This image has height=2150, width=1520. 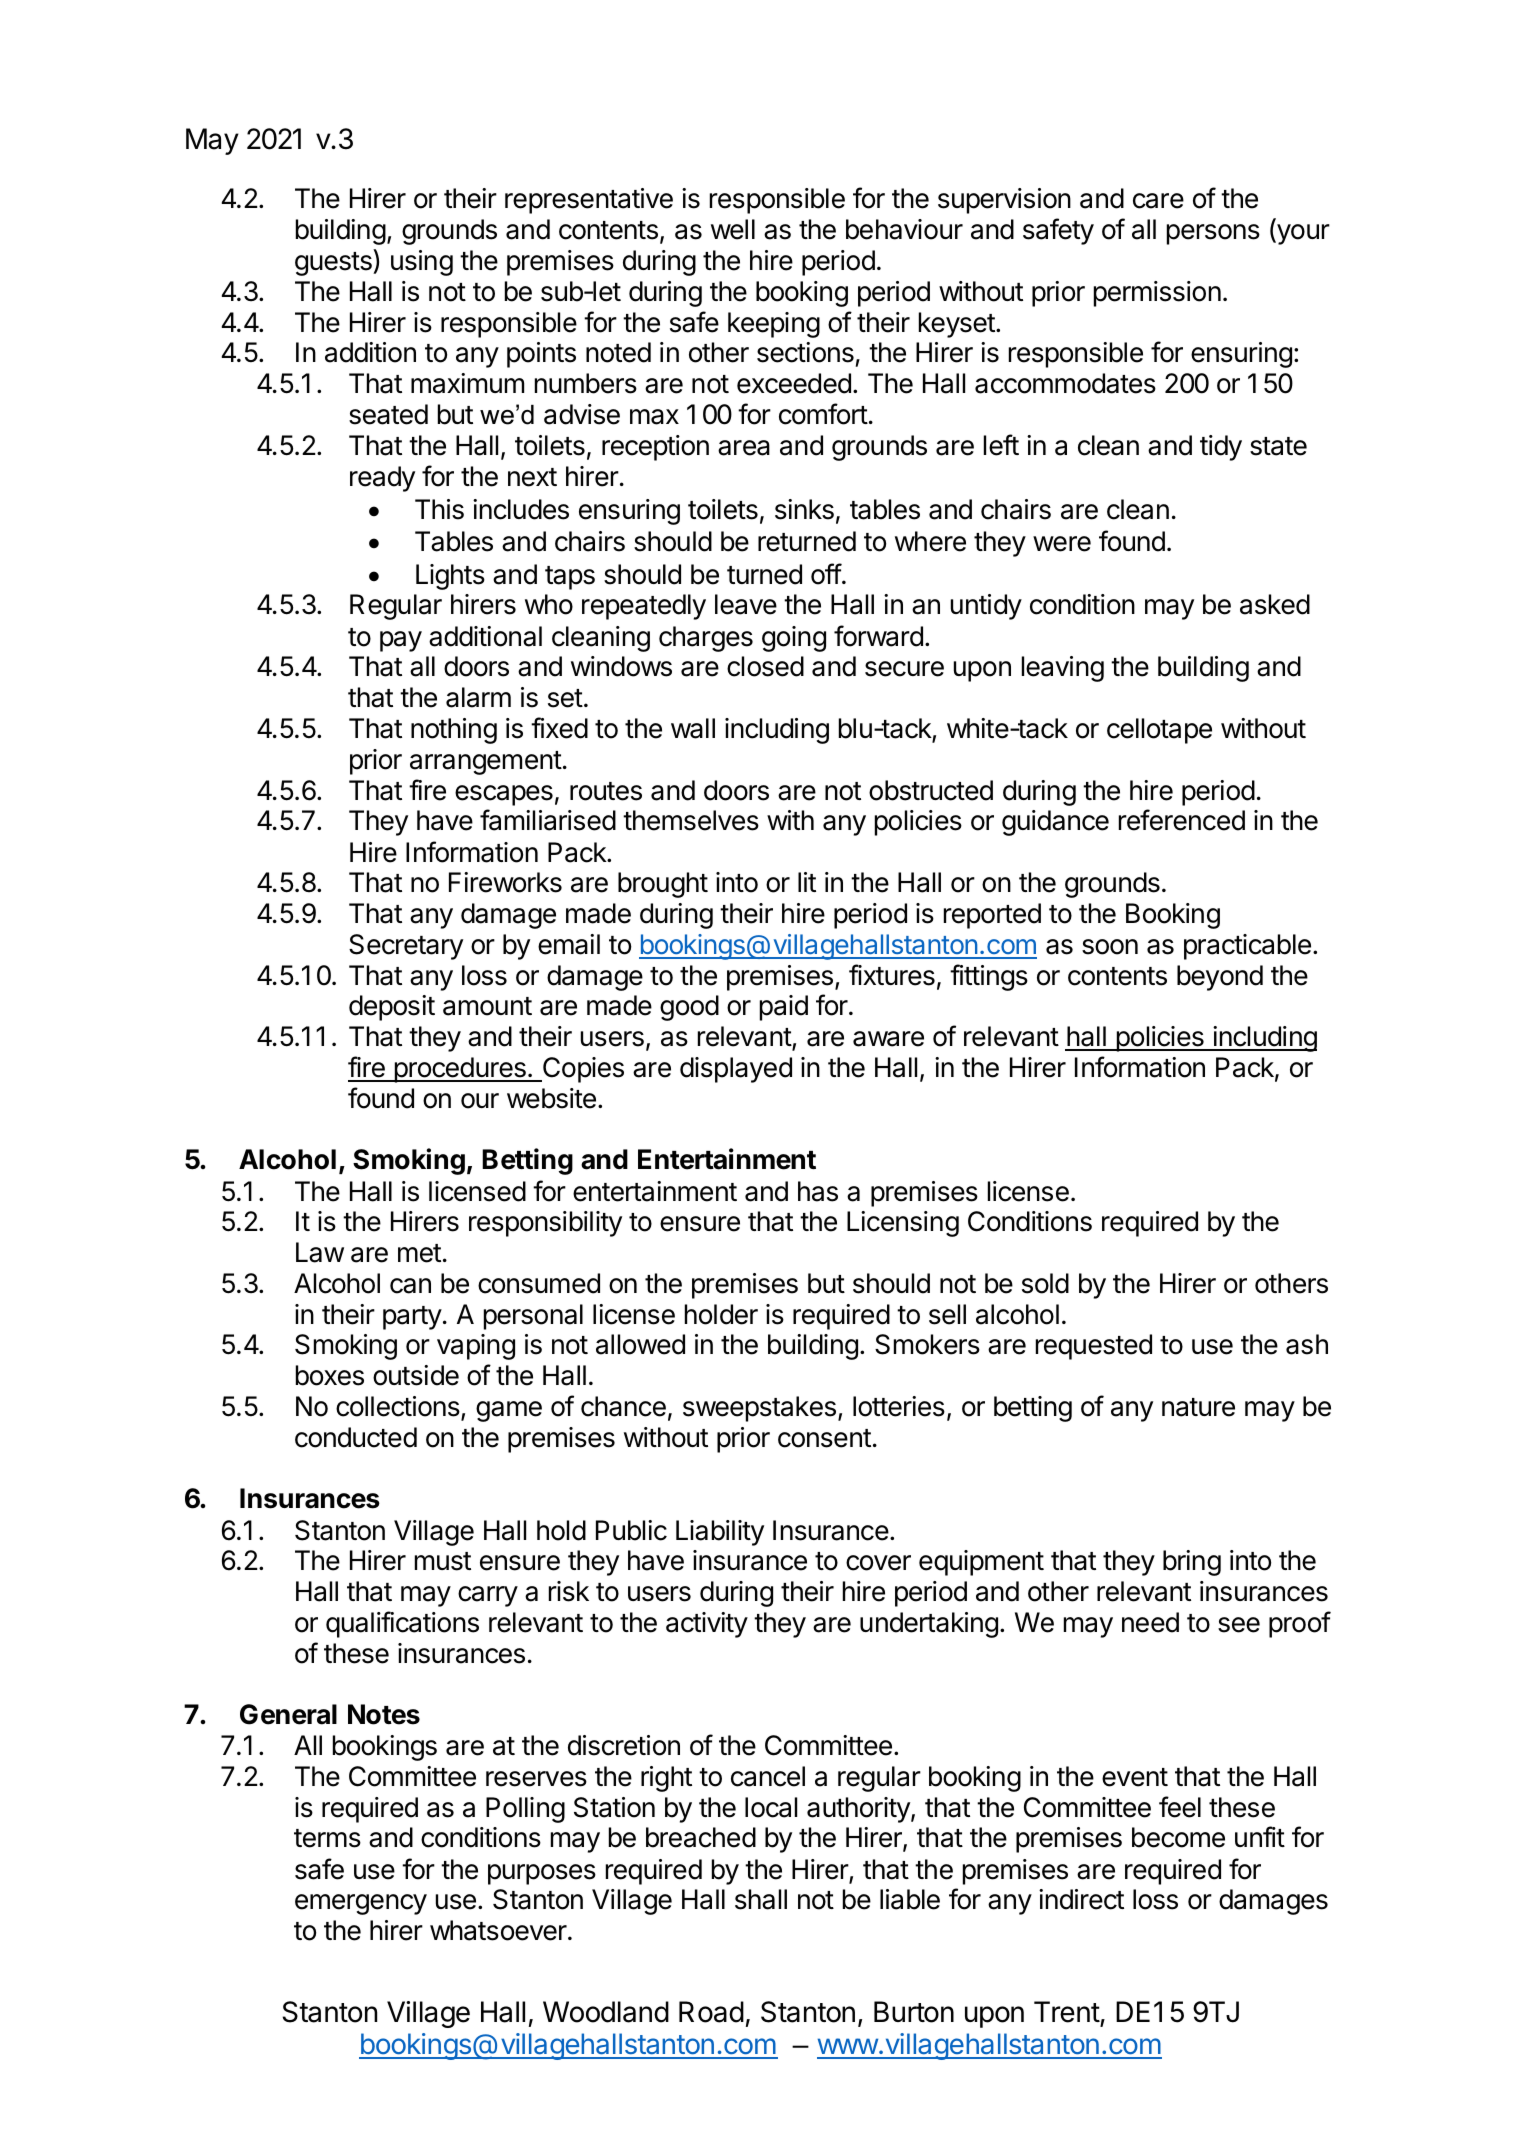 What do you see at coordinates (1213, 234) in the image?
I see `persons` at bounding box center [1213, 234].
